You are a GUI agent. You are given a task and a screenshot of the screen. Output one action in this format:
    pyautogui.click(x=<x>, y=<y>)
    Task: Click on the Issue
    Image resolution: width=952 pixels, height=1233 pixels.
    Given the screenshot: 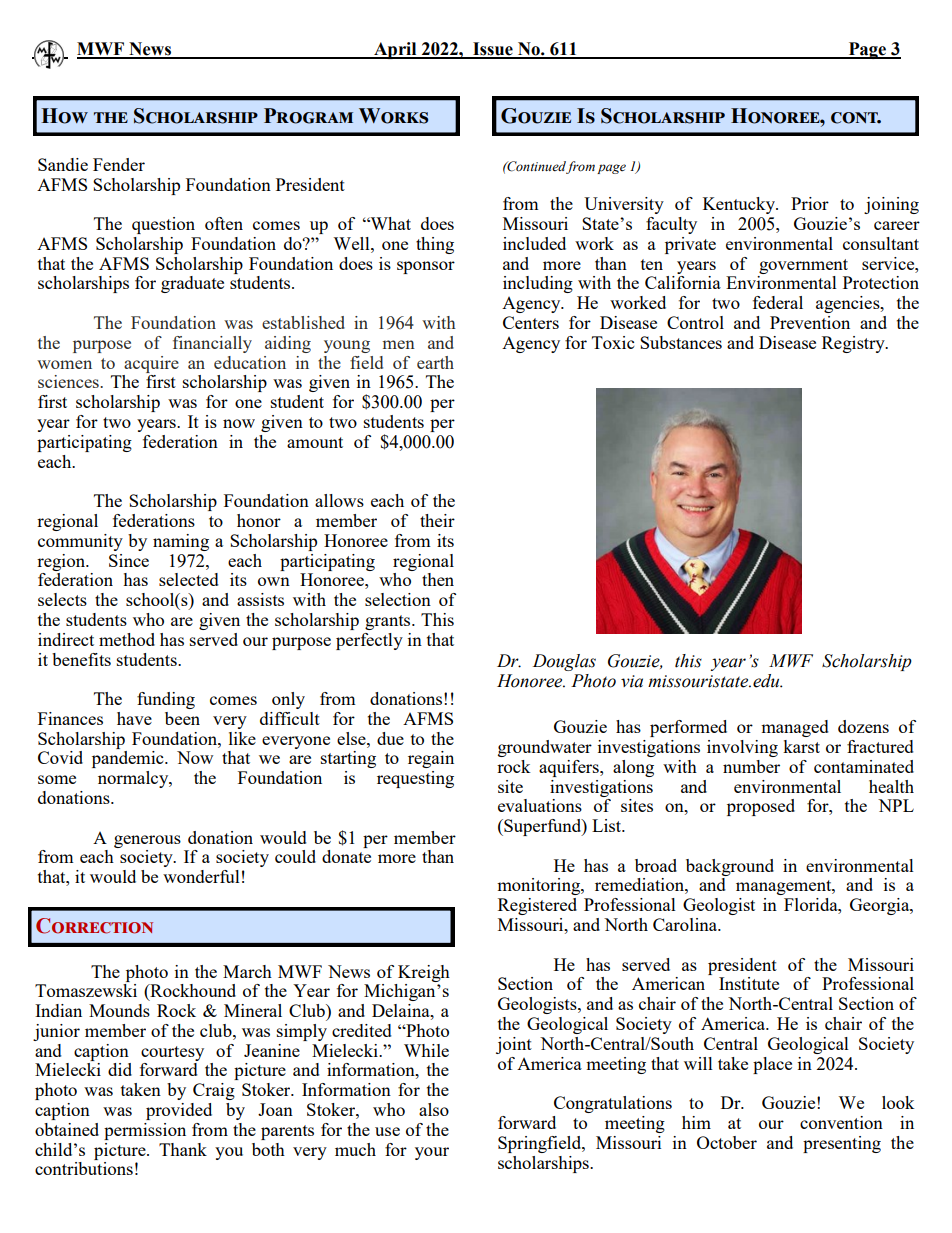 What is the action you would take?
    pyautogui.click(x=493, y=50)
